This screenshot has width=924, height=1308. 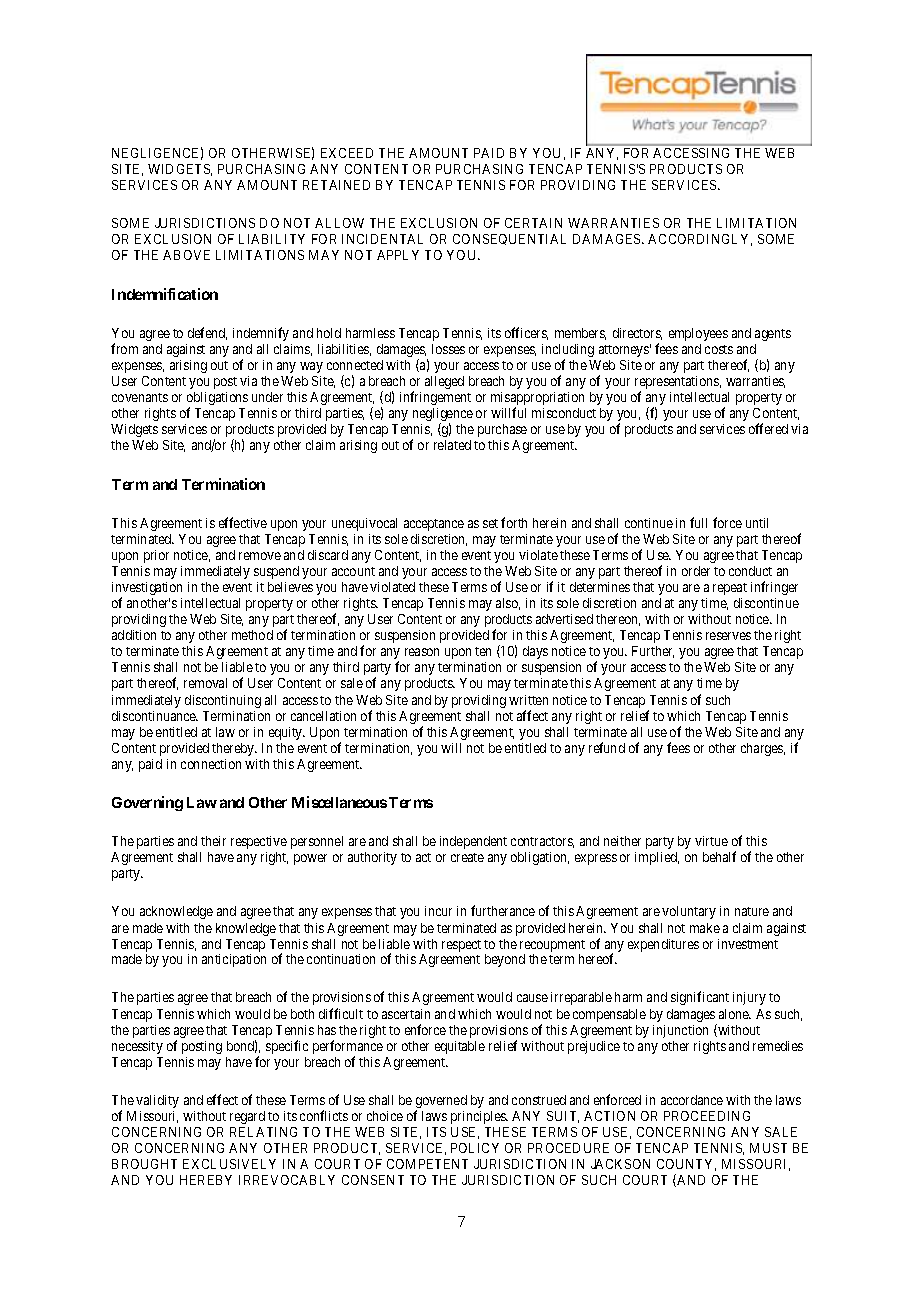 I want to click on their, so click(x=213, y=841).
